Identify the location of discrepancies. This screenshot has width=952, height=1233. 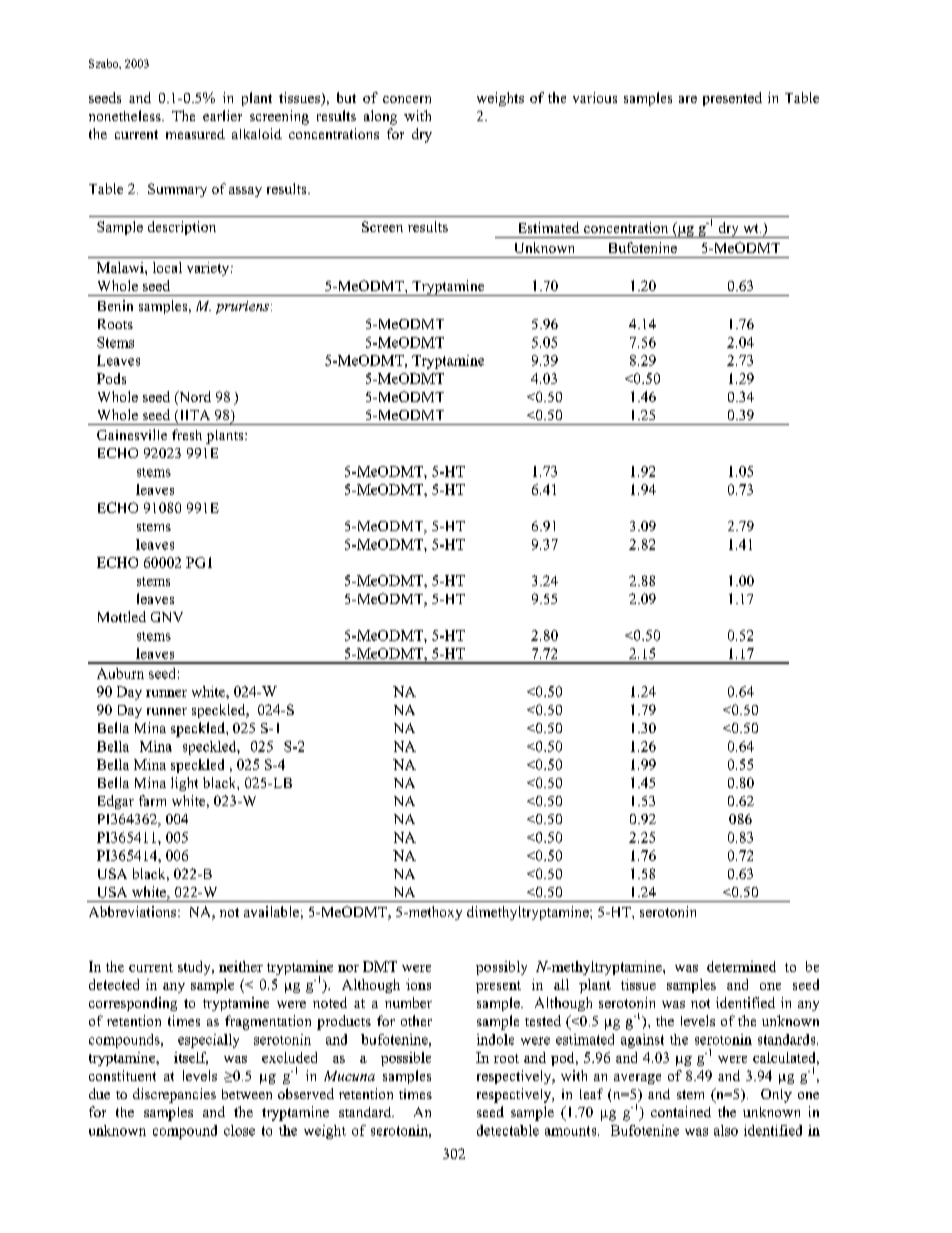
(174, 1095).
